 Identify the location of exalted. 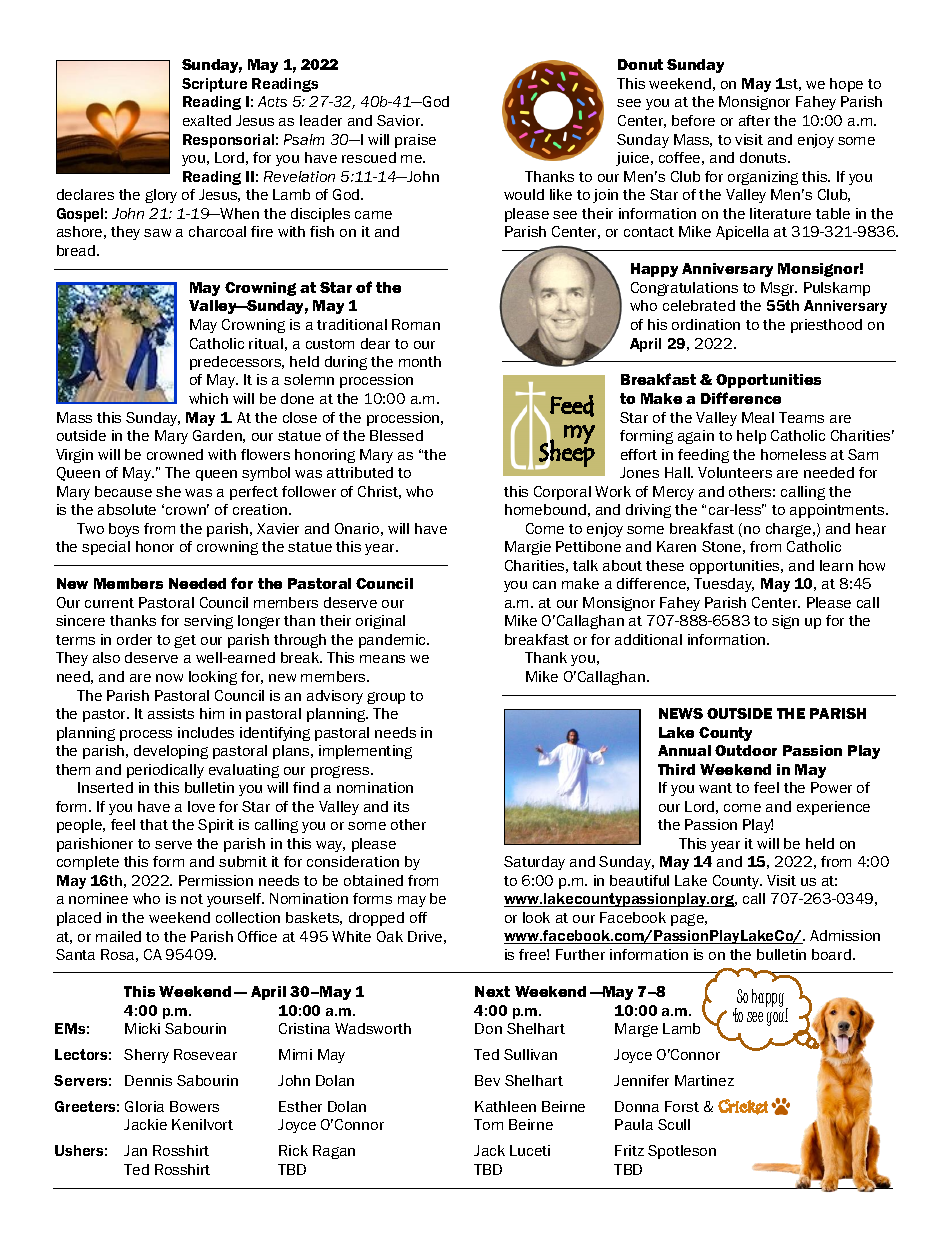
(207, 120).
